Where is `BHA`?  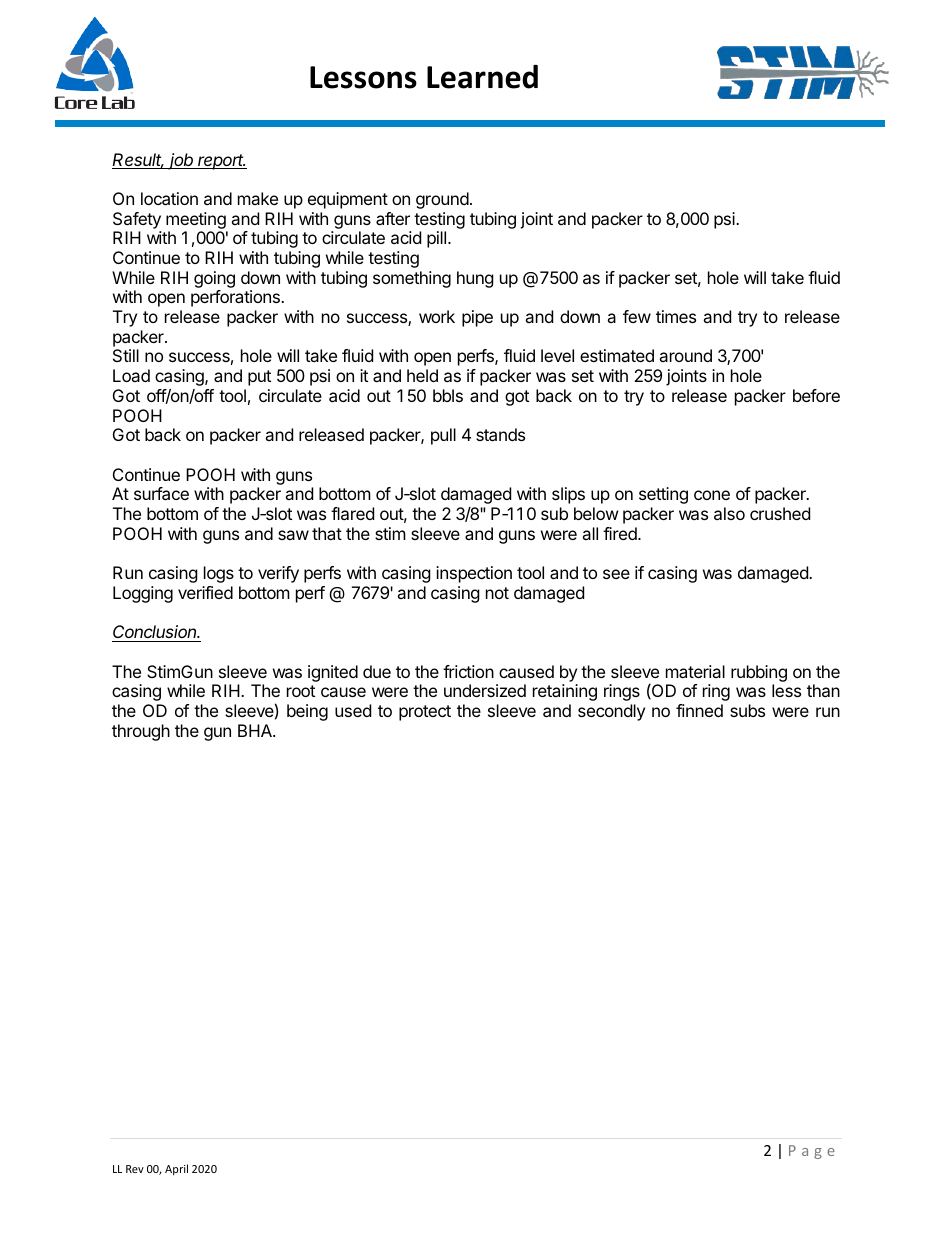 BHA is located at coordinates (256, 730).
